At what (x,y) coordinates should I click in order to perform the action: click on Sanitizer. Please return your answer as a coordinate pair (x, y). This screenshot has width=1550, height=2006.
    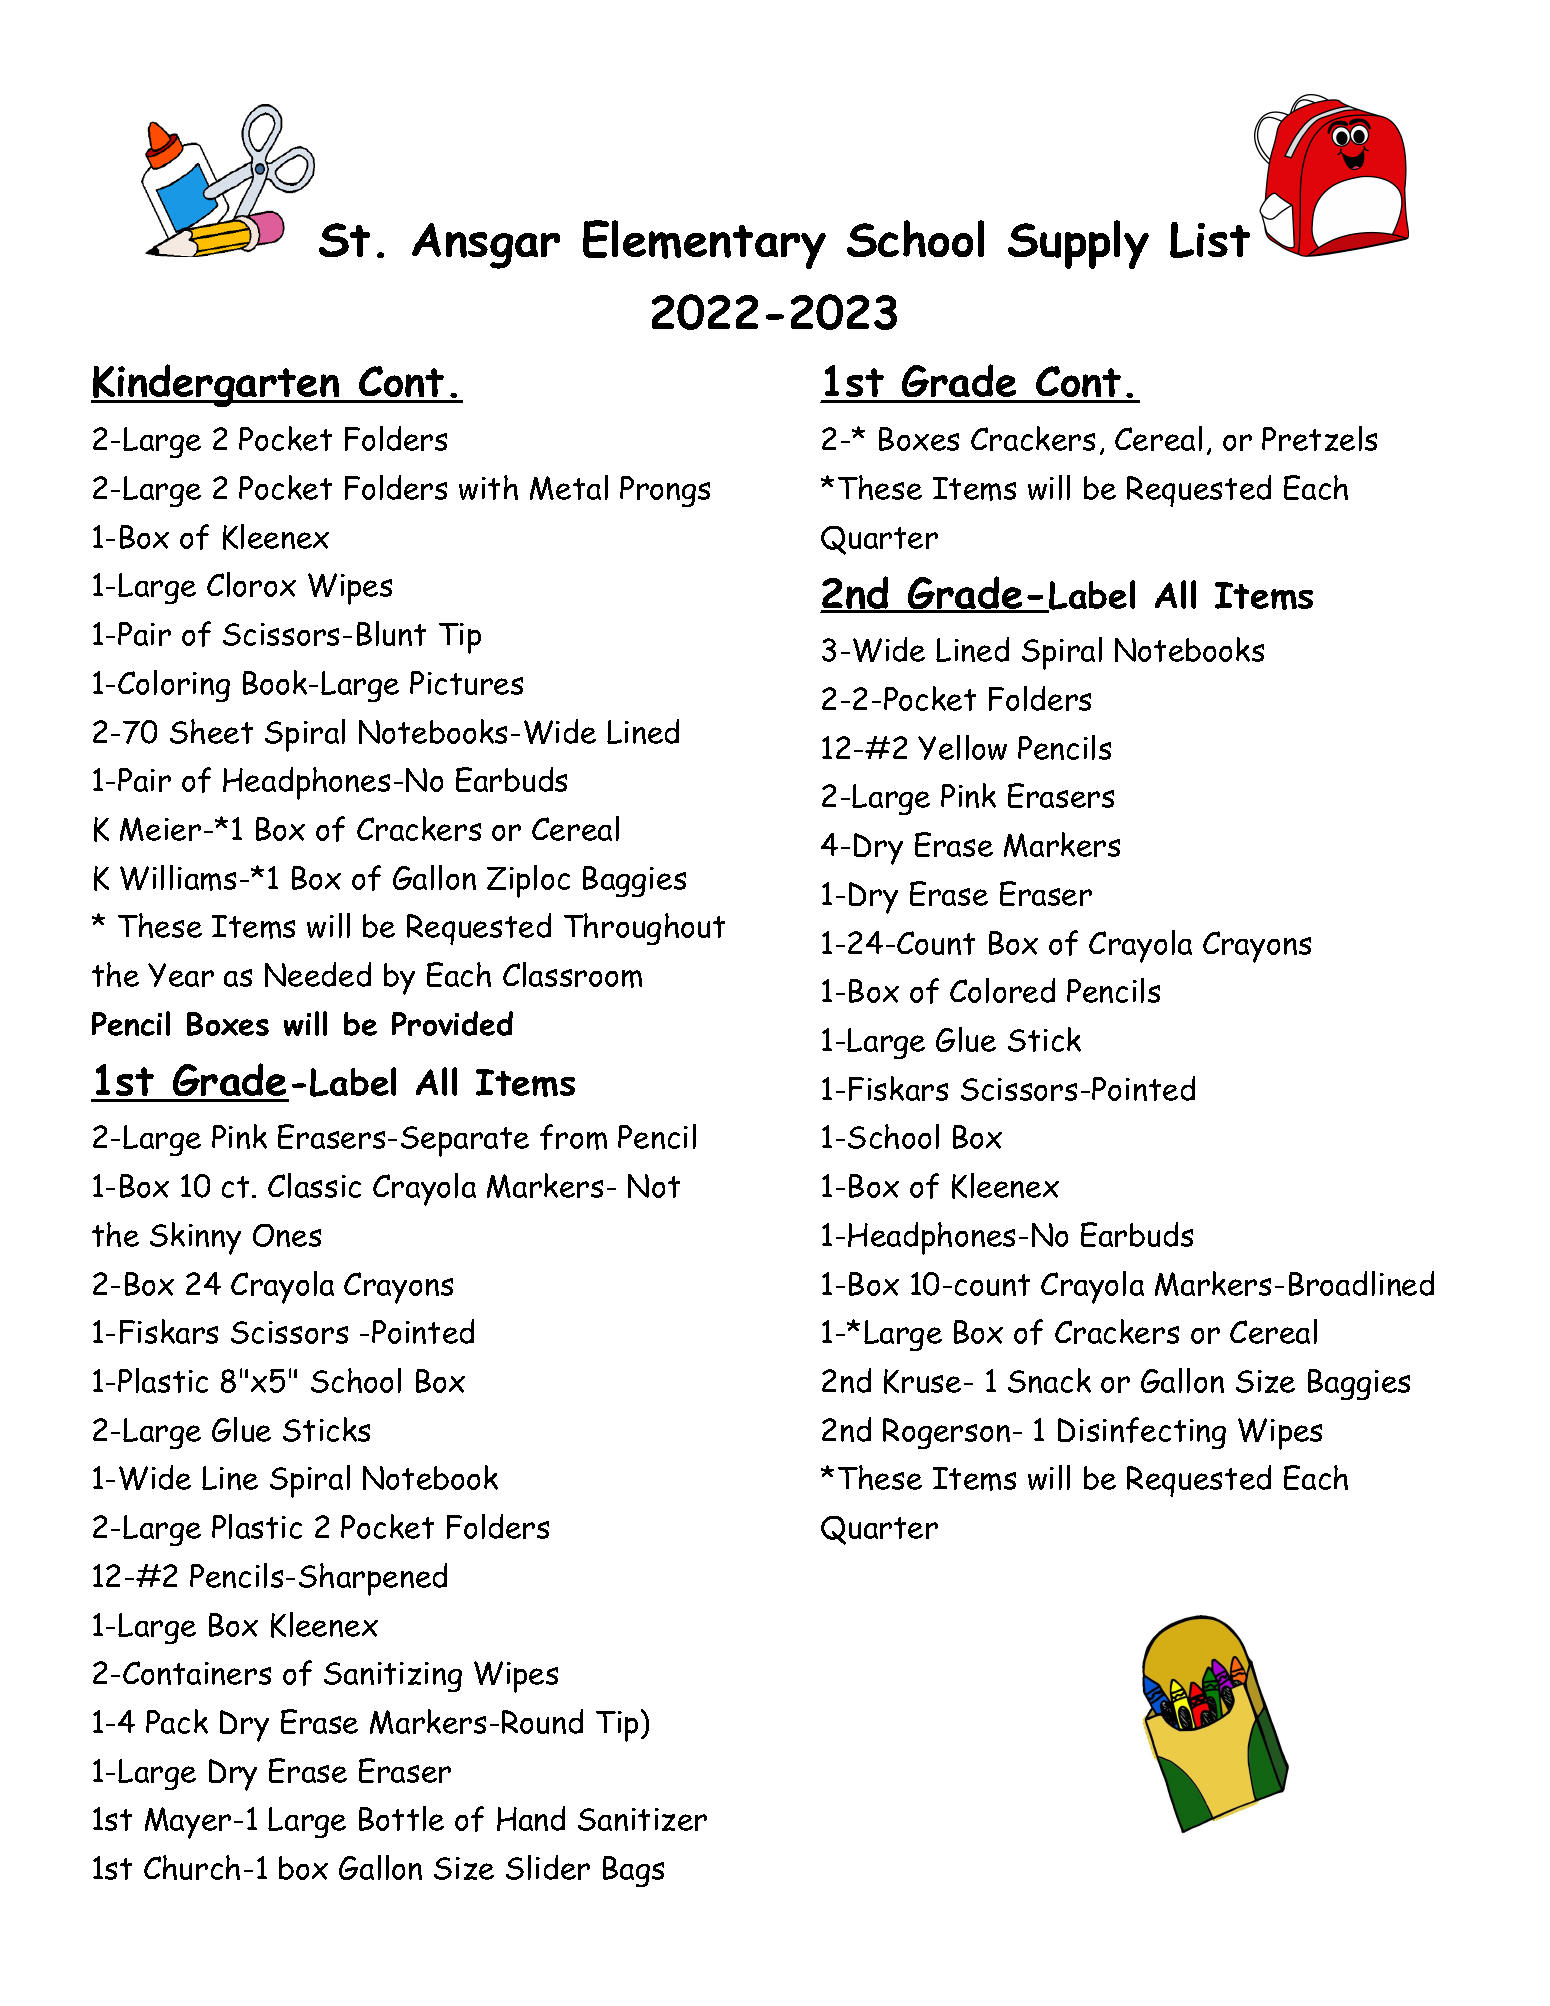
    Looking at the image, I should click on (642, 1819).
